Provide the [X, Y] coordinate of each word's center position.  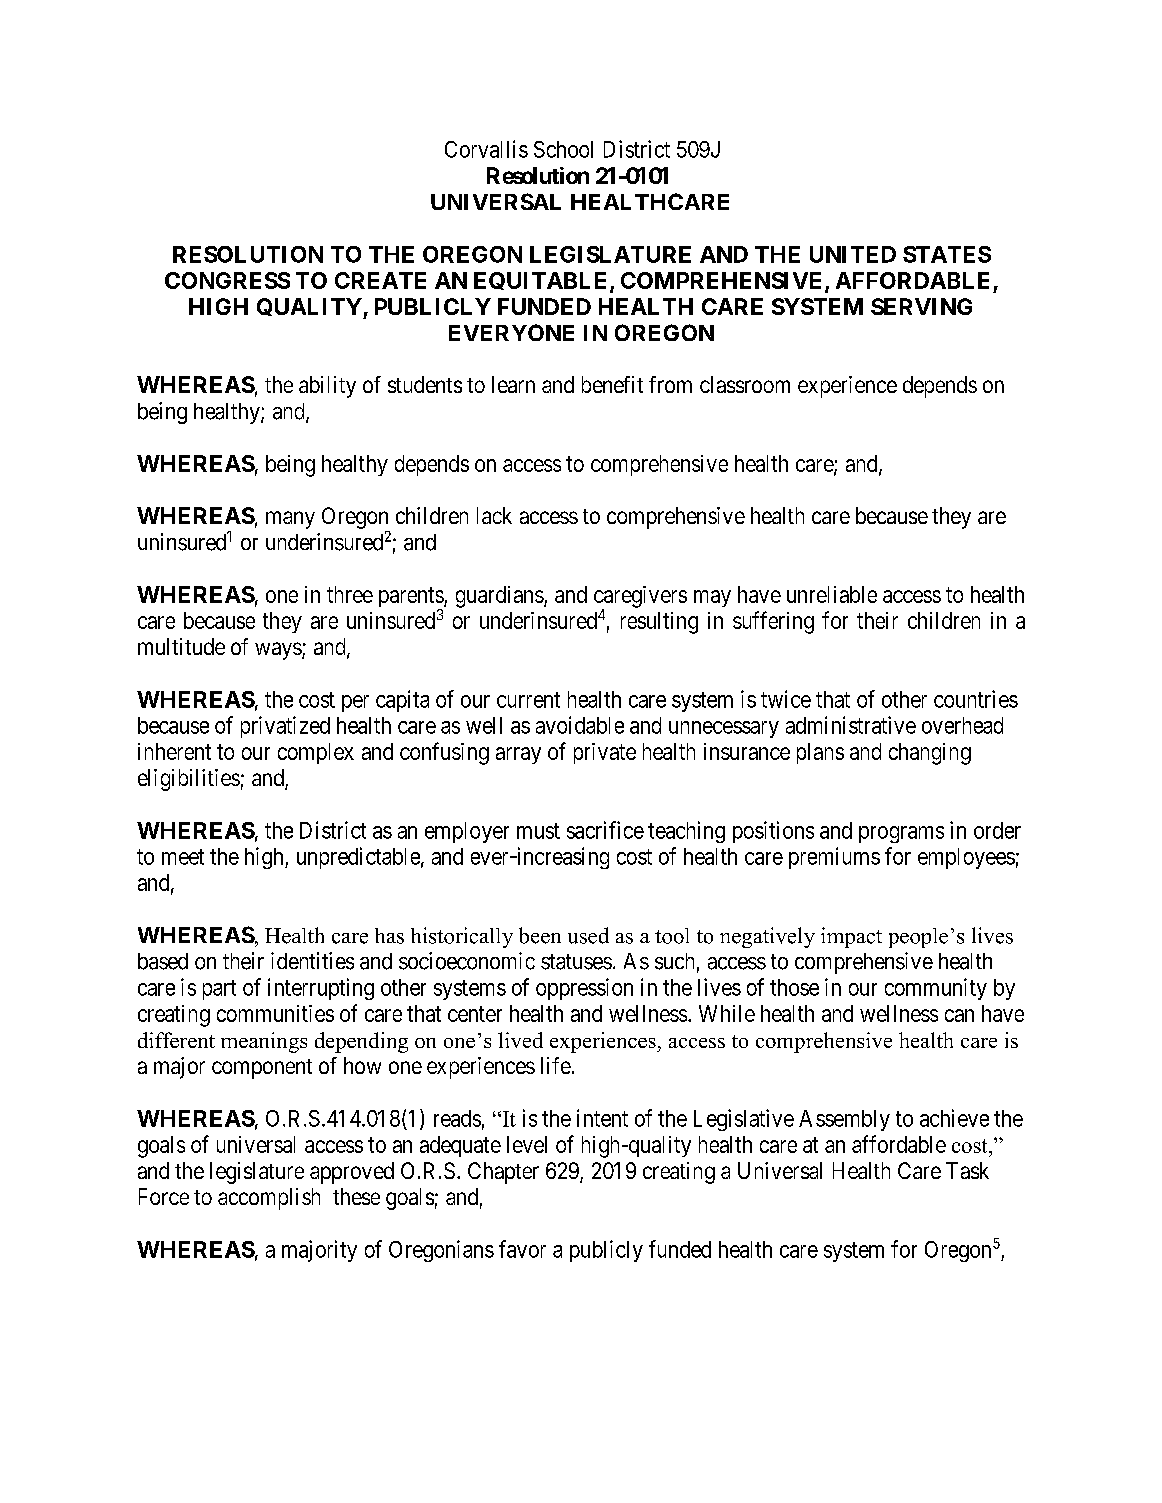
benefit [612, 384]
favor [522, 1249]
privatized [285, 727]
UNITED [853, 254]
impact [851, 937]
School [563, 149]
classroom [745, 384]
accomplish [269, 1199]
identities [312, 961]
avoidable [580, 725]
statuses [576, 962]
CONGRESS [227, 280]
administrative [851, 725]
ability [327, 387]
